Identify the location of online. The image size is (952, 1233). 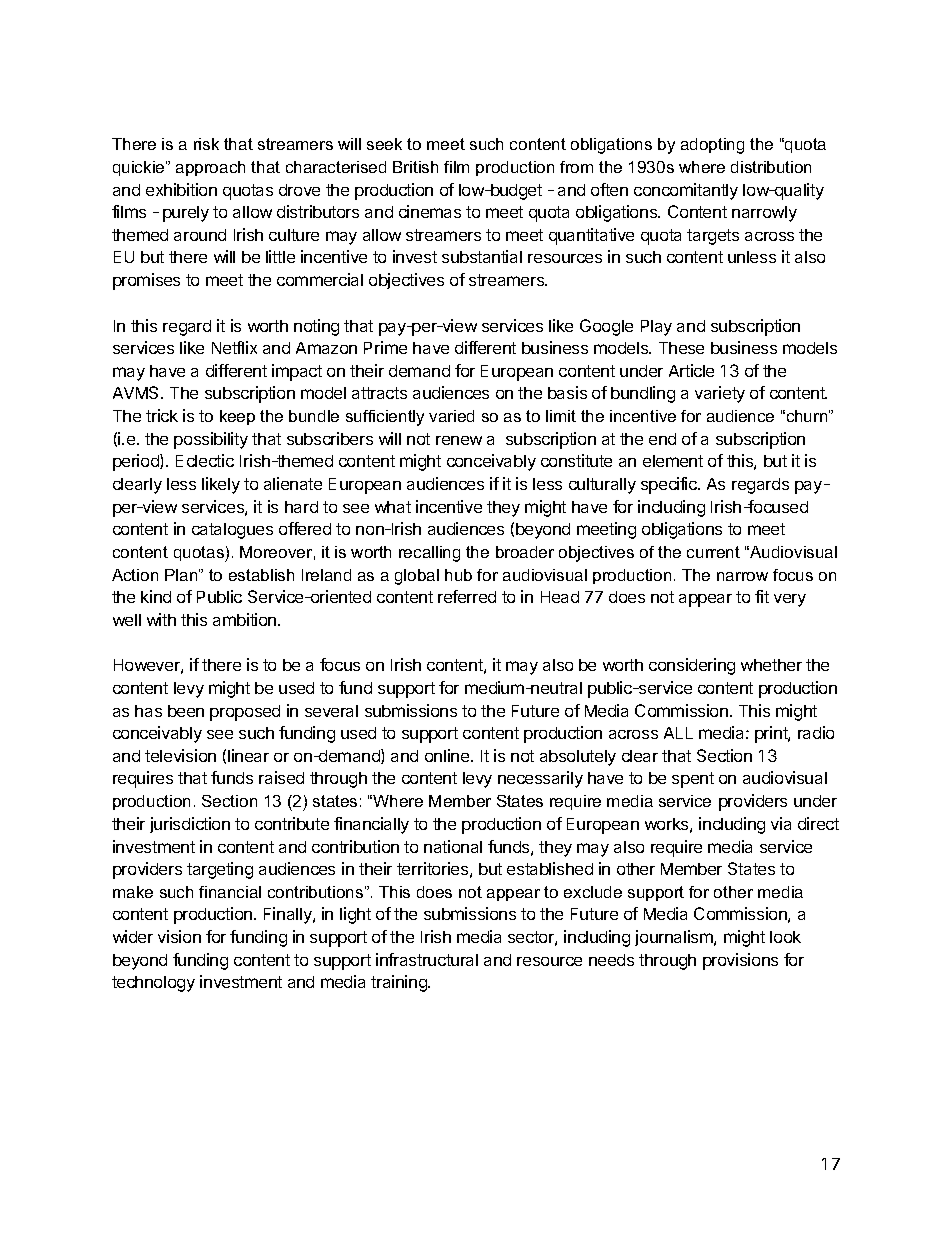
(448, 755).
